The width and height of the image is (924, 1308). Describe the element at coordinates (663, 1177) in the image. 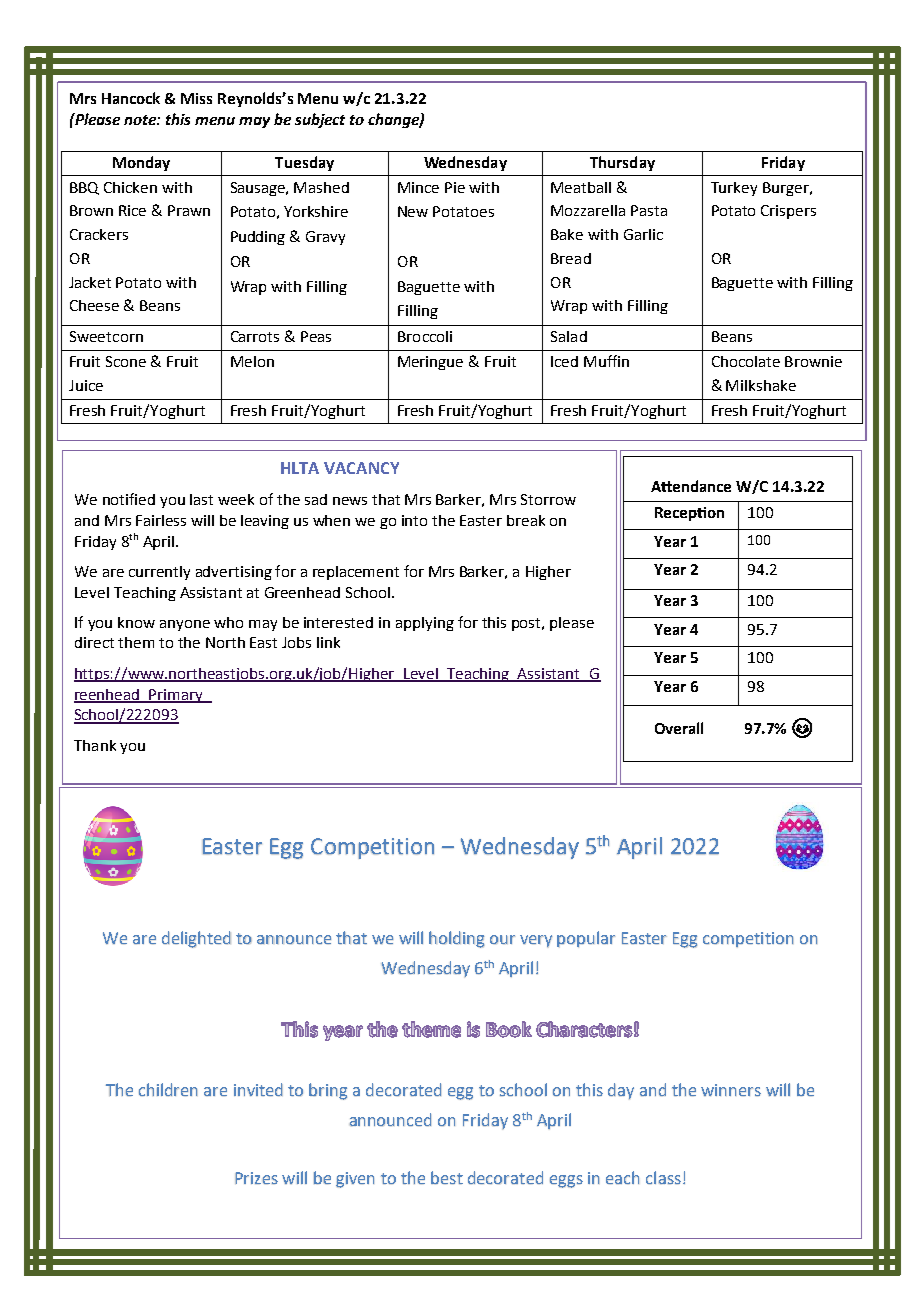

I see `class` at that location.
